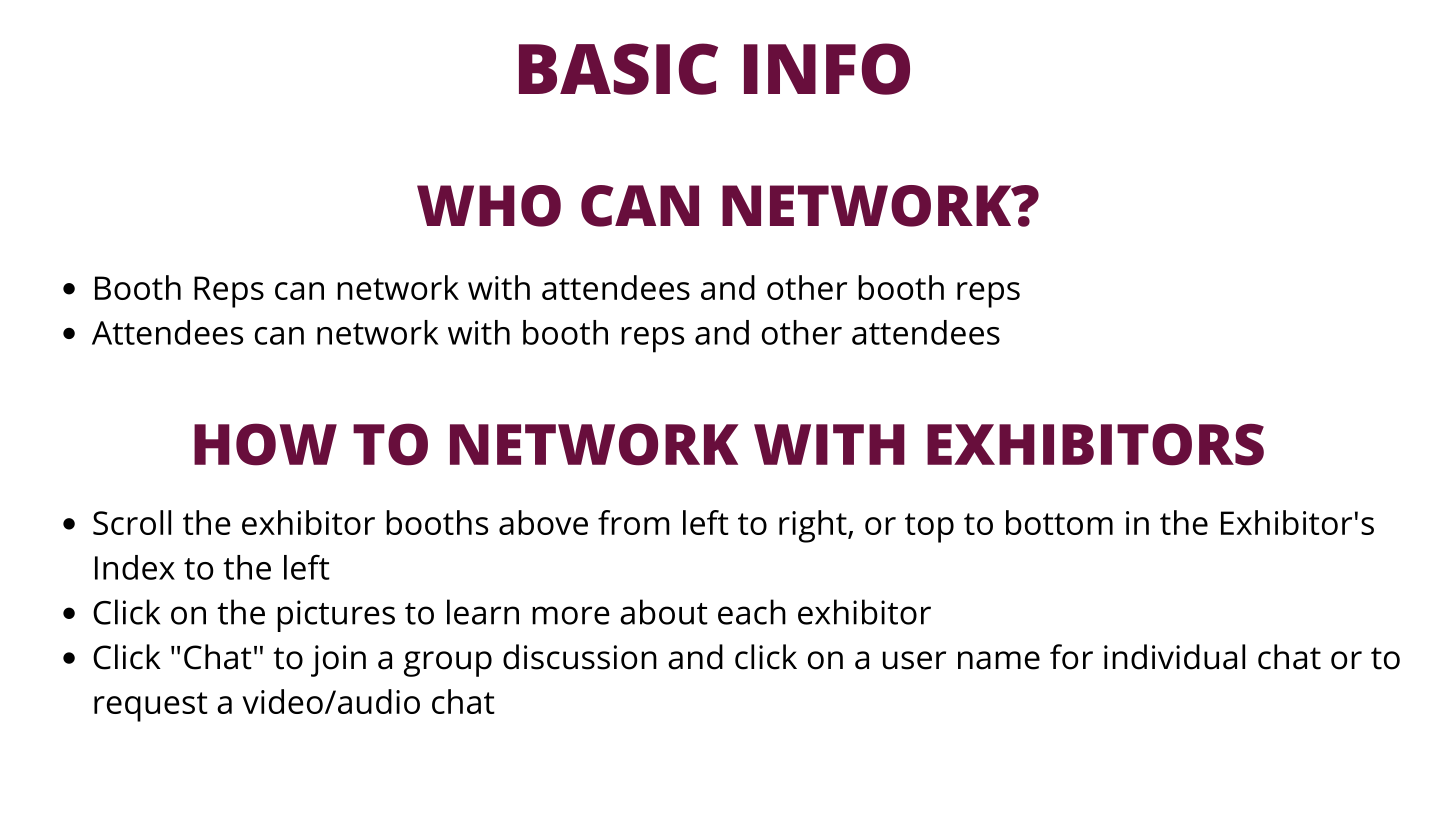 Image resolution: width=1456 pixels, height=819 pixels. I want to click on WHO, so click(489, 206).
